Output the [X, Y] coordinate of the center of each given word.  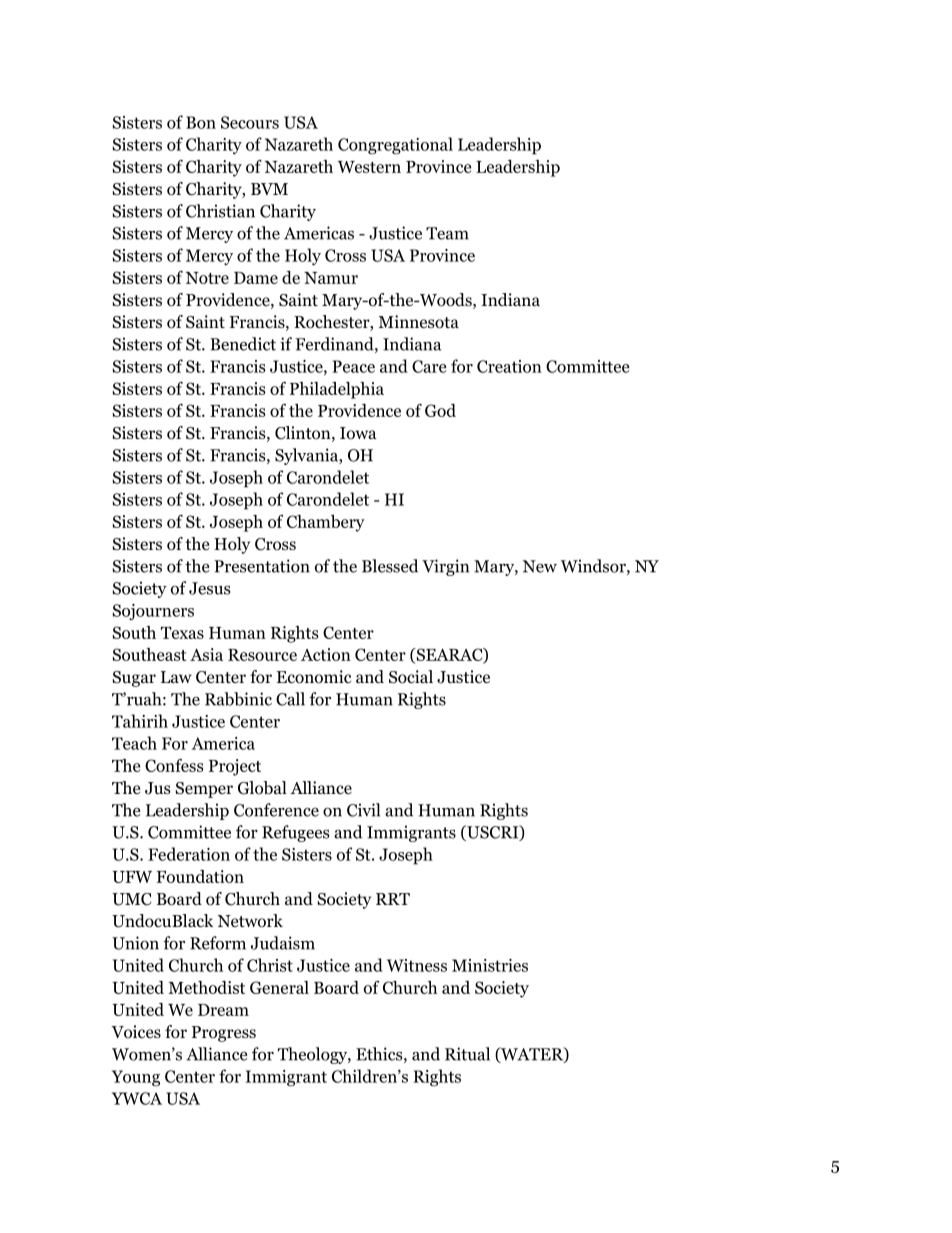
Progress [224, 1034]
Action [326, 654]
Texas [182, 633]
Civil [363, 810]
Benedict [243, 344]
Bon [201, 122]
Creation [509, 366]
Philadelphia [337, 390]
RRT [393, 899]
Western [369, 167]
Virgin [445, 567]
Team [447, 233]
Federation [189, 854]
